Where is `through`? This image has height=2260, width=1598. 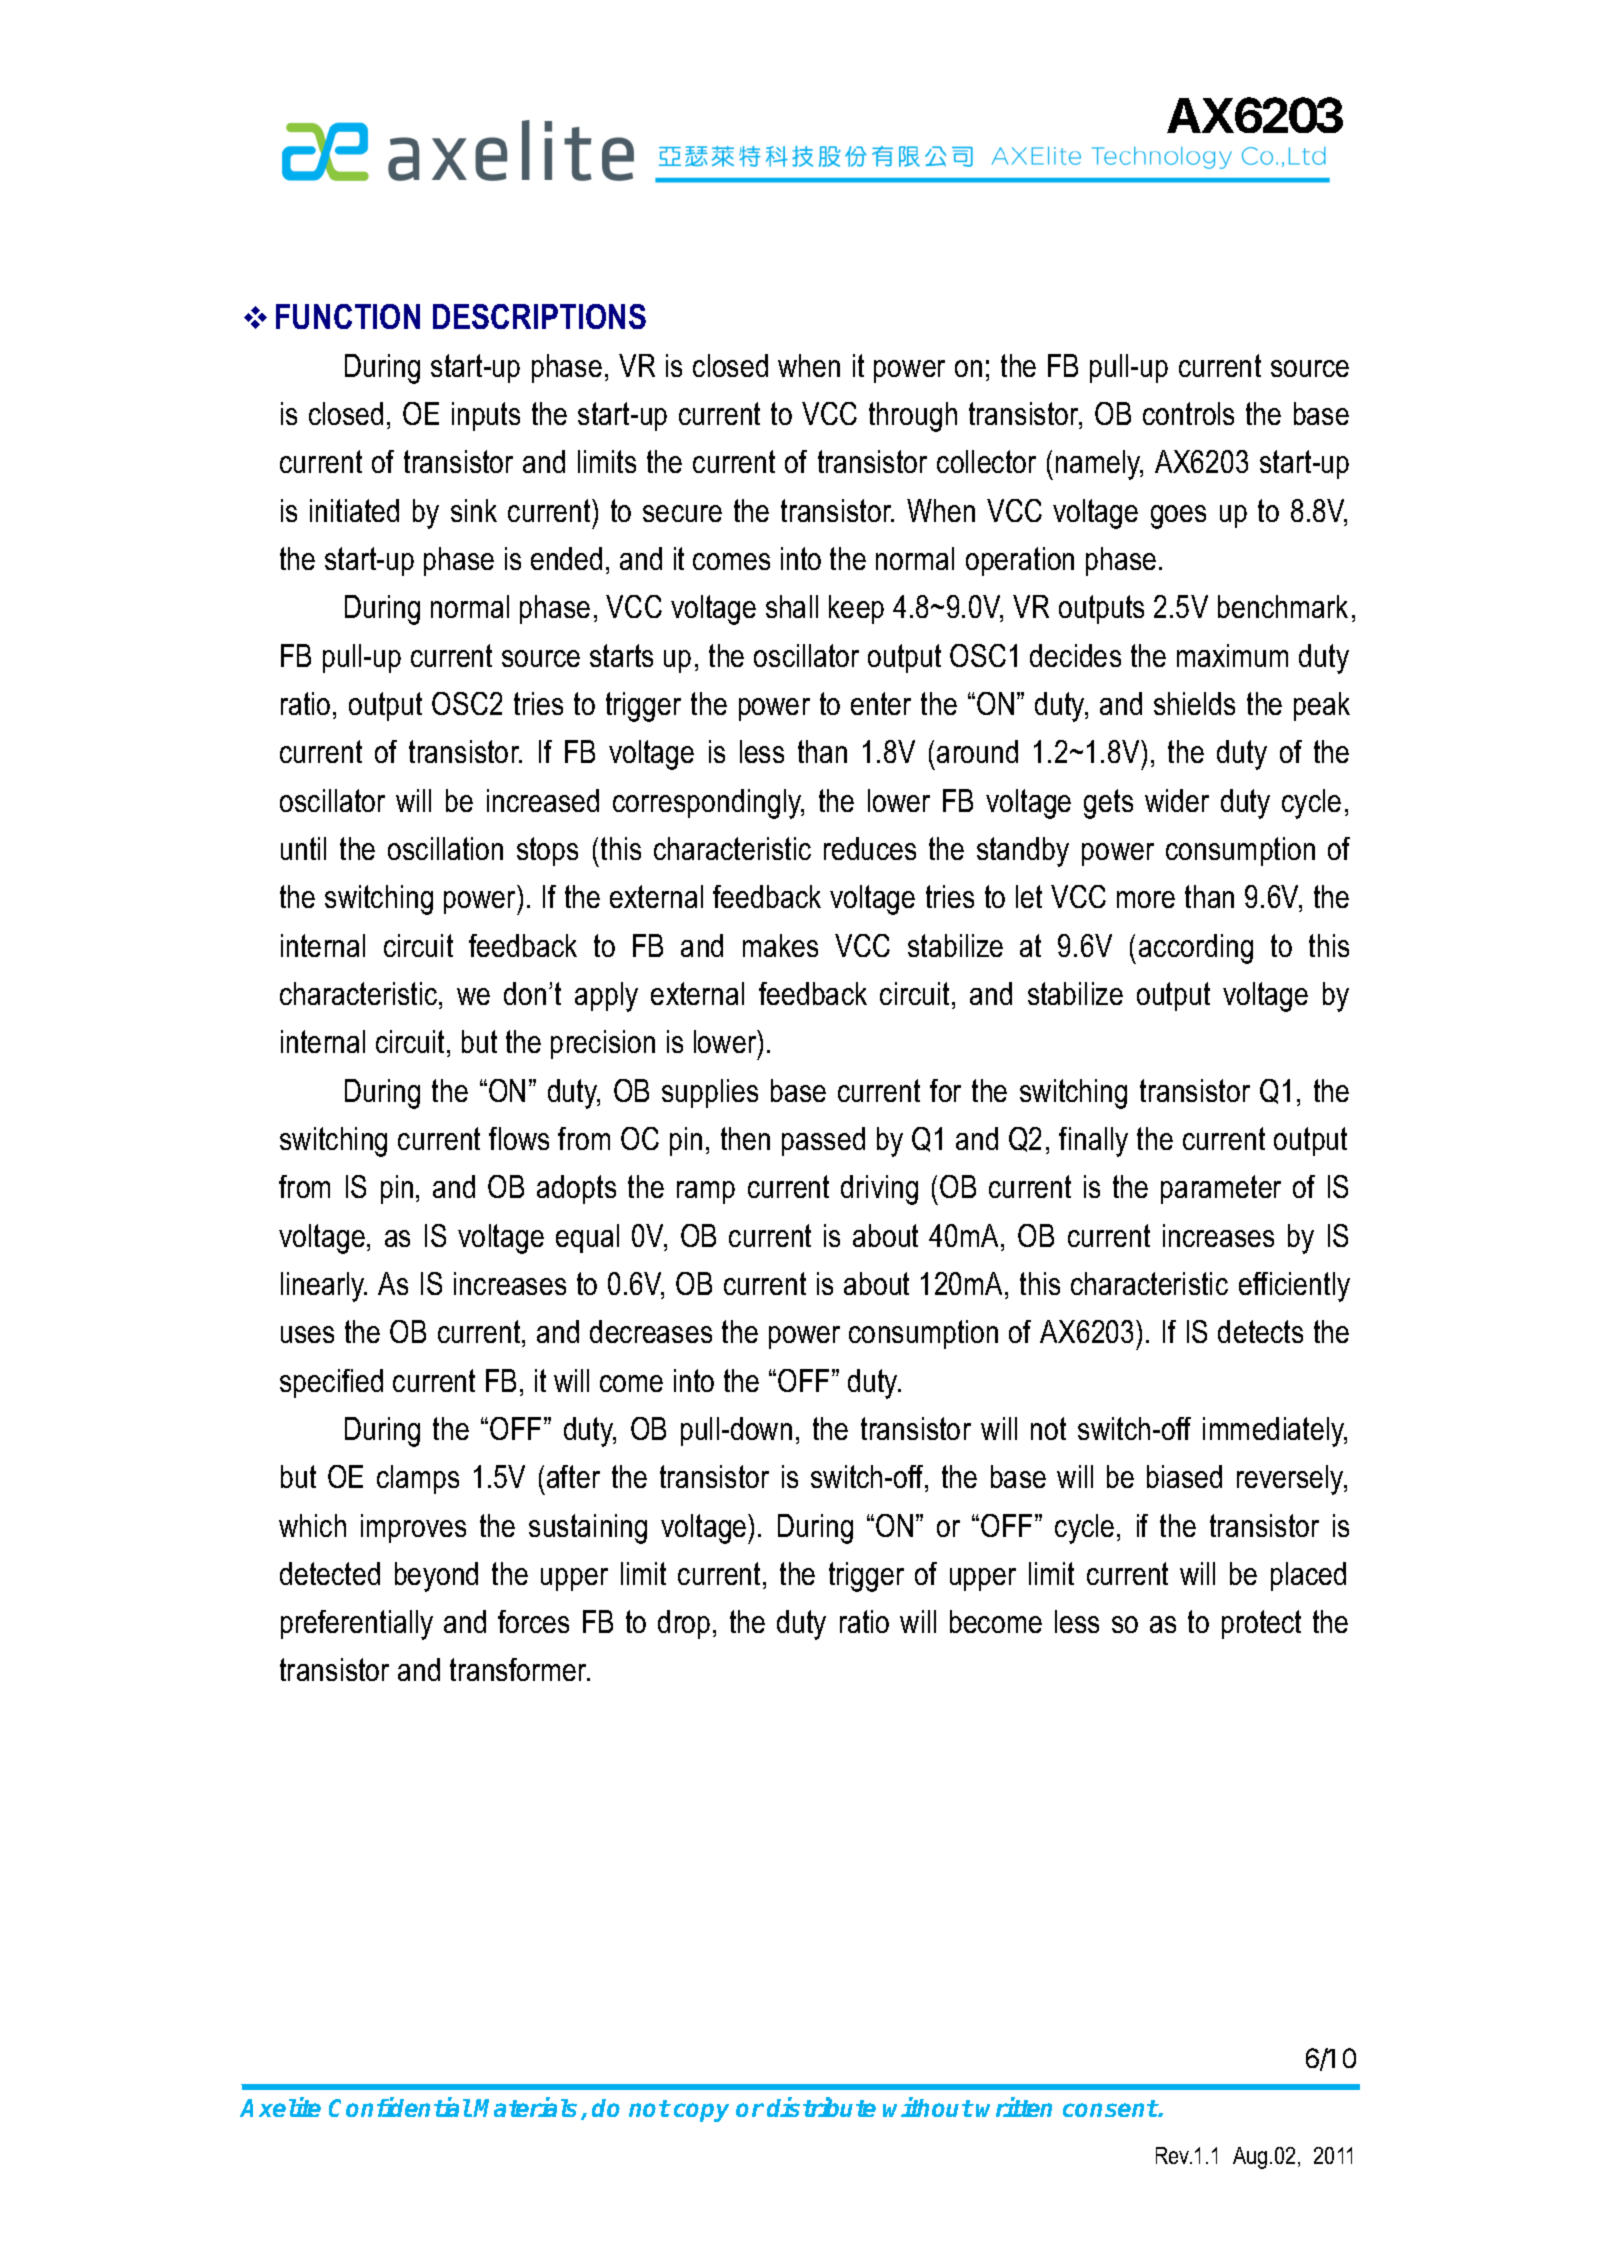 through is located at coordinates (913, 417).
